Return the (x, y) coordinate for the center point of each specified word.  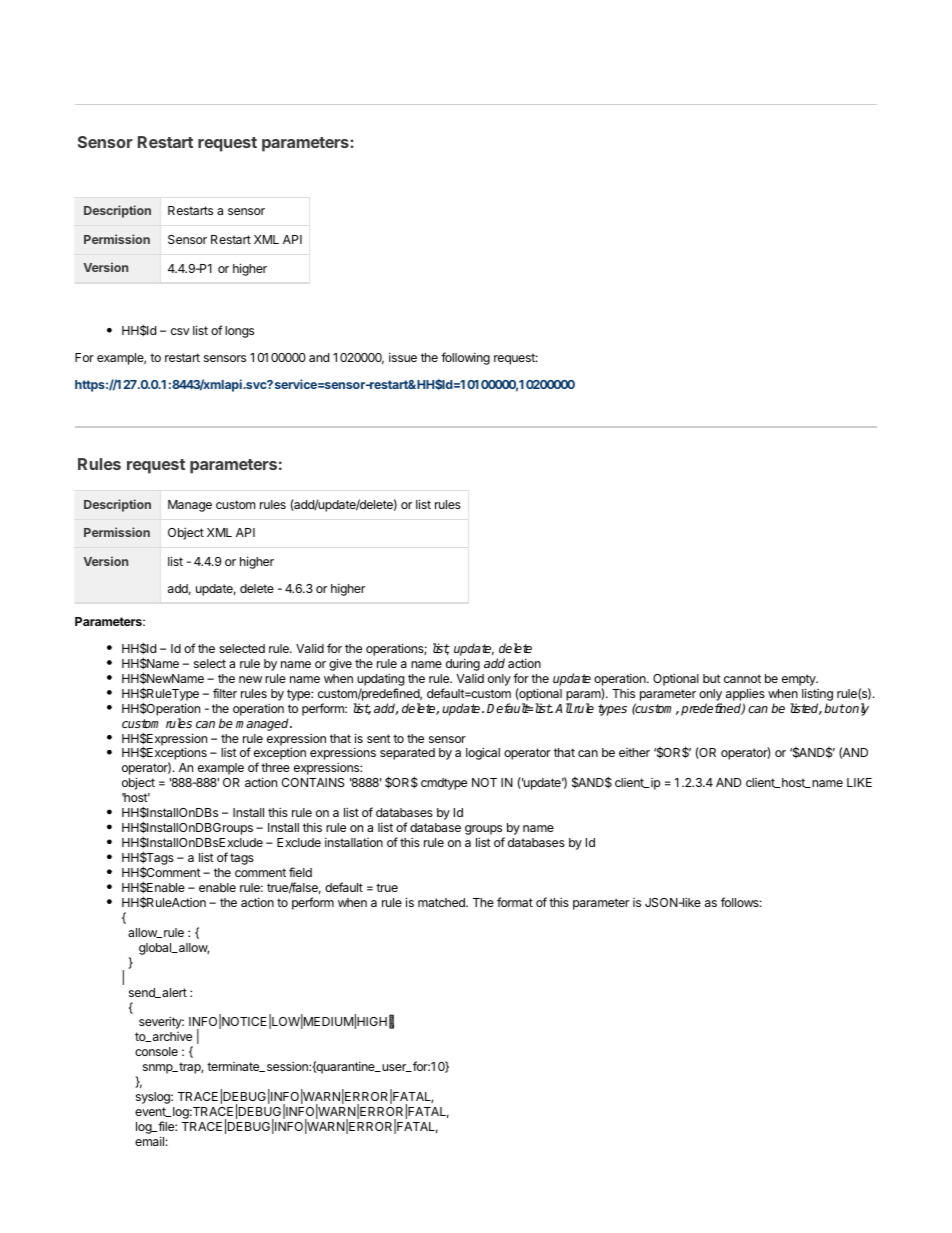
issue (403, 357)
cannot (742, 678)
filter (225, 693)
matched (442, 902)
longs (239, 332)
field (300, 872)
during (463, 664)
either (634, 752)
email (149, 1141)
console (156, 1051)
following (465, 358)
